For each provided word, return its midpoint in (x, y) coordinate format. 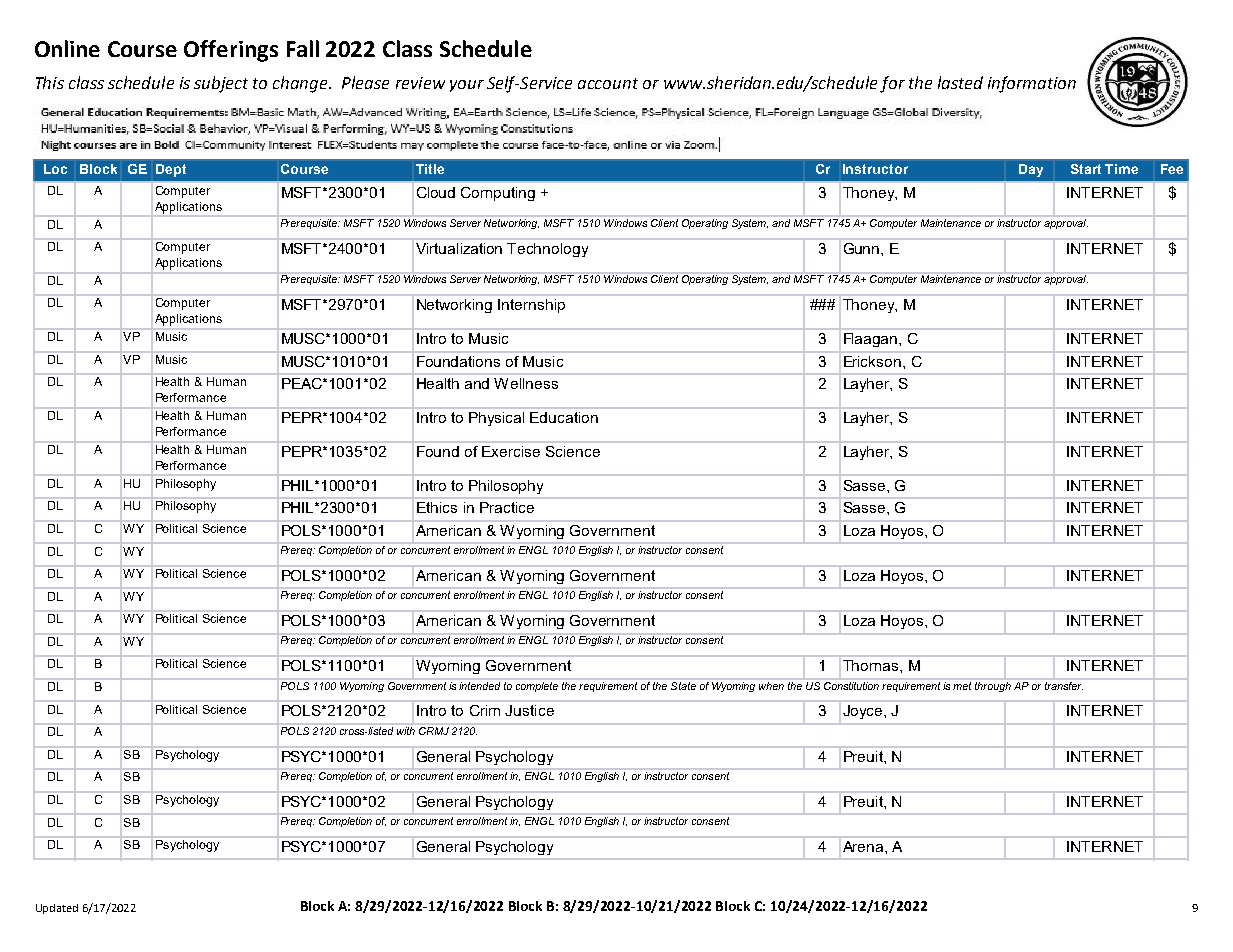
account (608, 83)
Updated (57, 909)
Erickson (874, 361)
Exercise (511, 451)
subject (221, 84)
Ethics (437, 507)
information (1032, 84)
